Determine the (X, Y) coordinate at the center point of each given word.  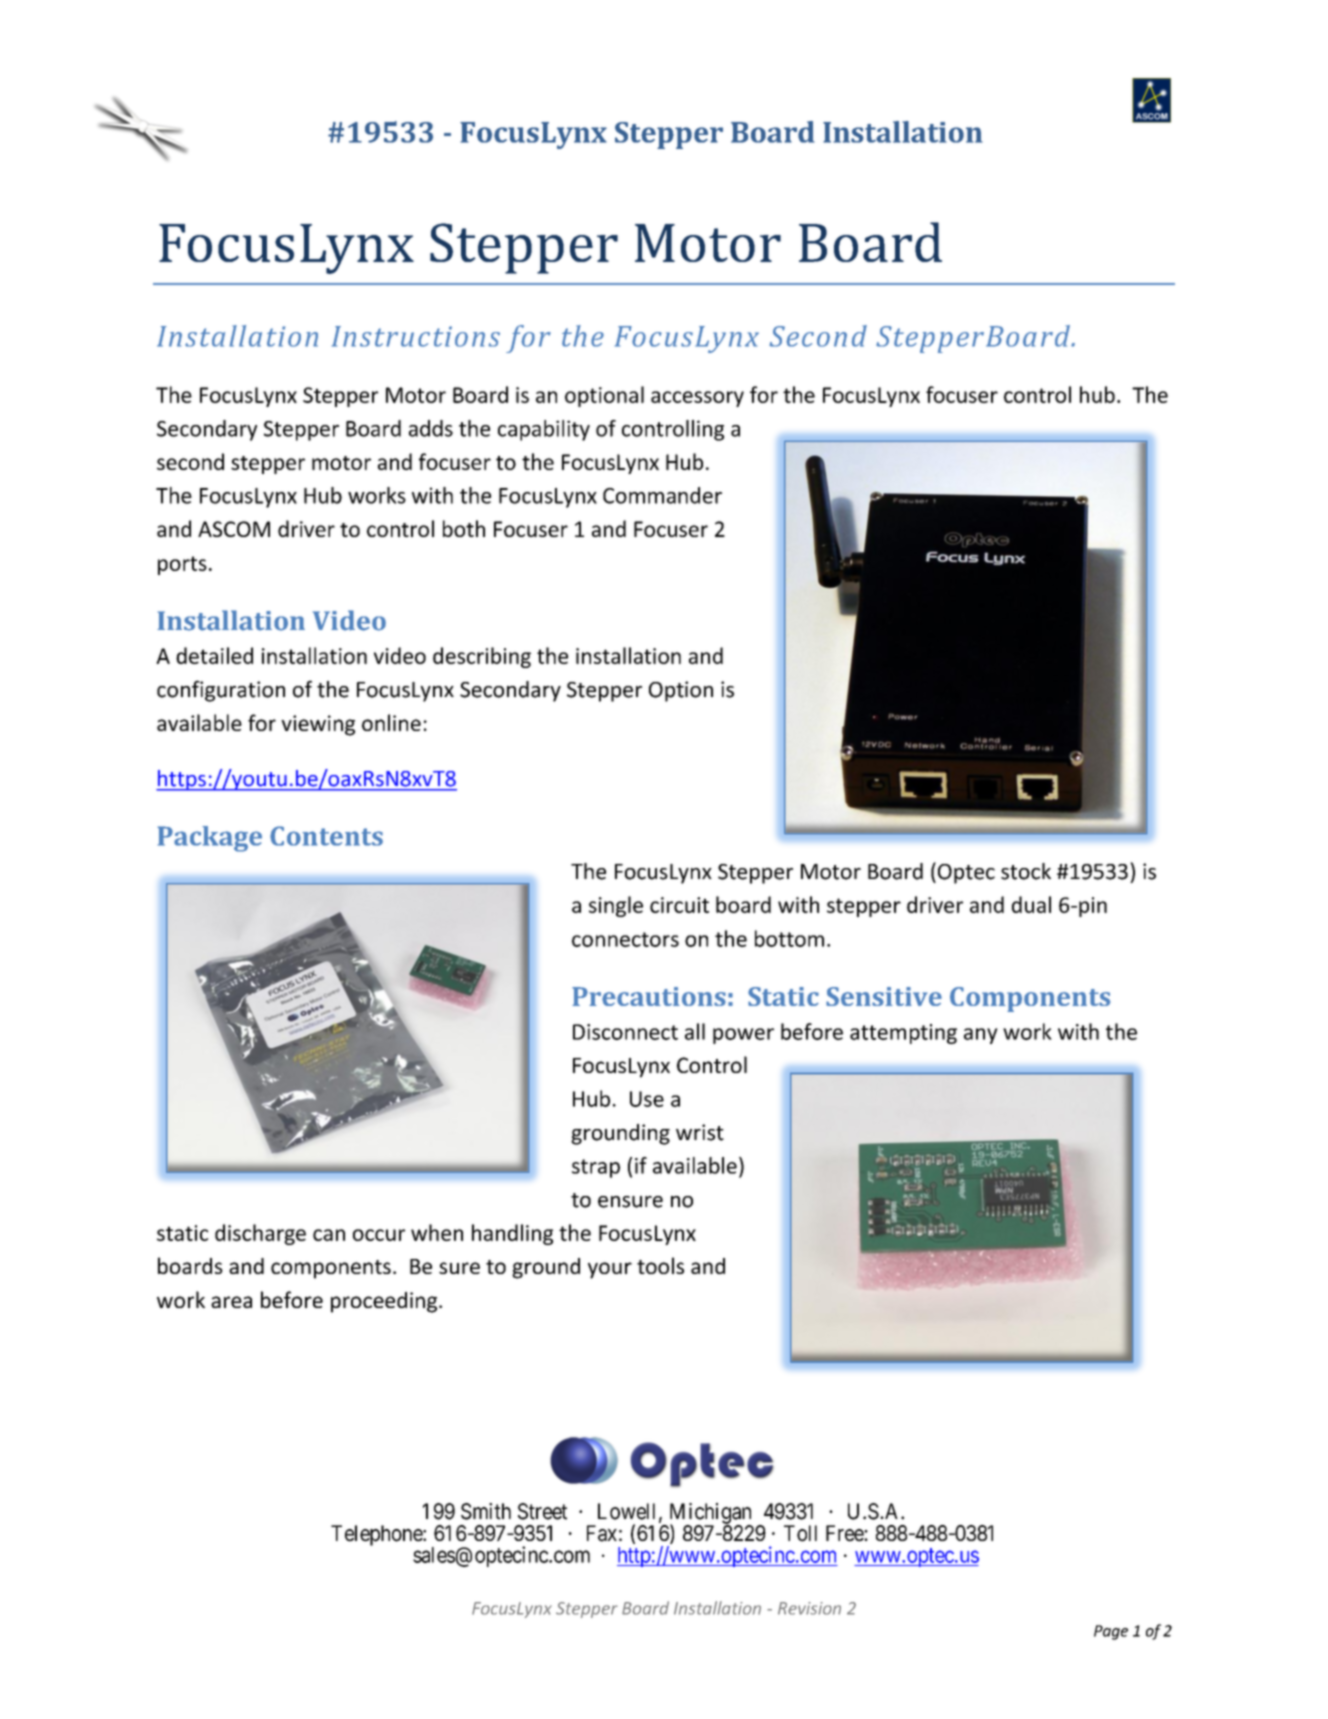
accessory (697, 399)
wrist (700, 1132)
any (981, 1036)
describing (482, 657)
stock (1026, 871)
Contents (326, 836)
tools (660, 1265)
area (231, 1302)
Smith (486, 1511)
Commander (662, 495)
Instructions (416, 336)
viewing (318, 725)
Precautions (649, 996)
